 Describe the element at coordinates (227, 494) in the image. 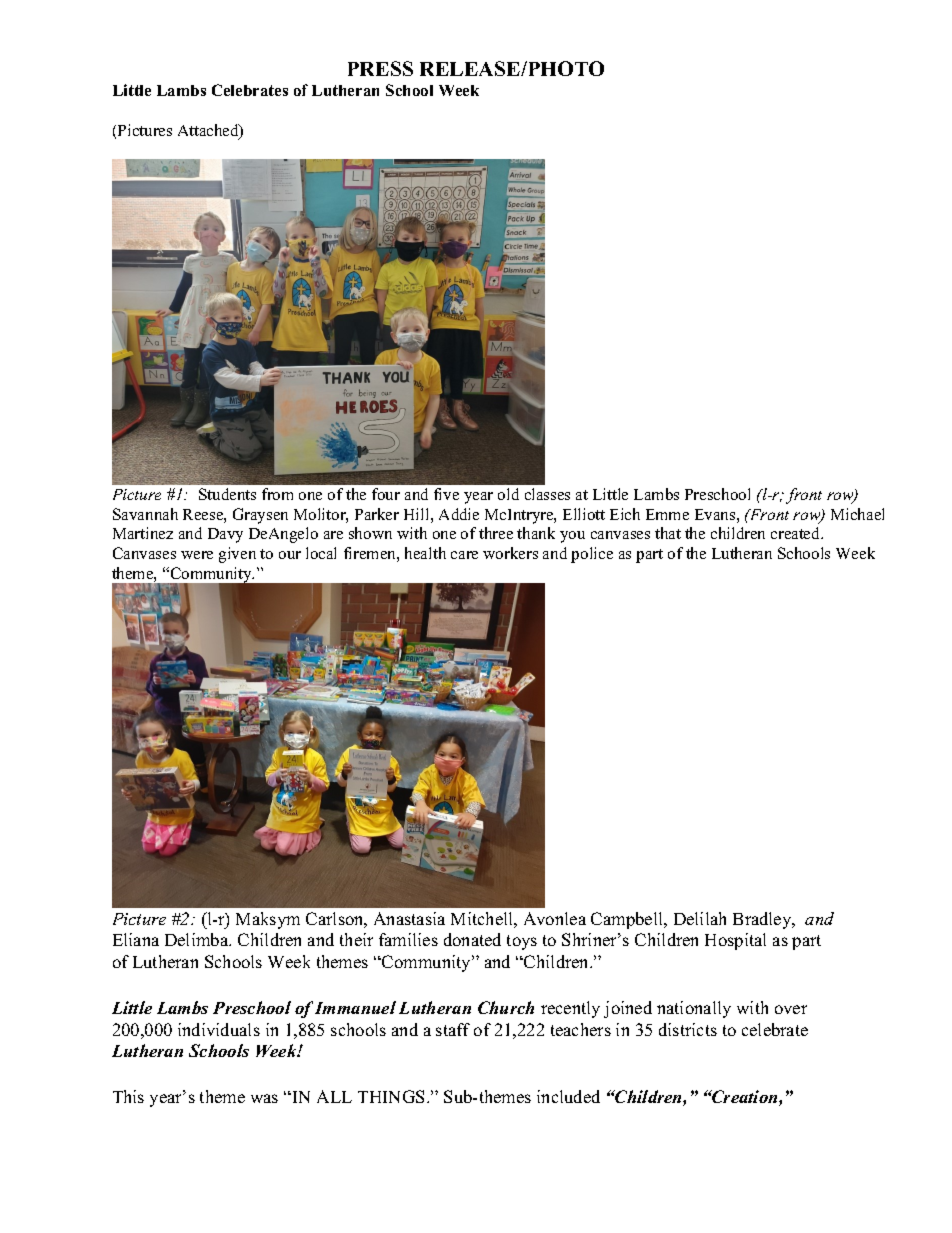

I see `Students` at that location.
